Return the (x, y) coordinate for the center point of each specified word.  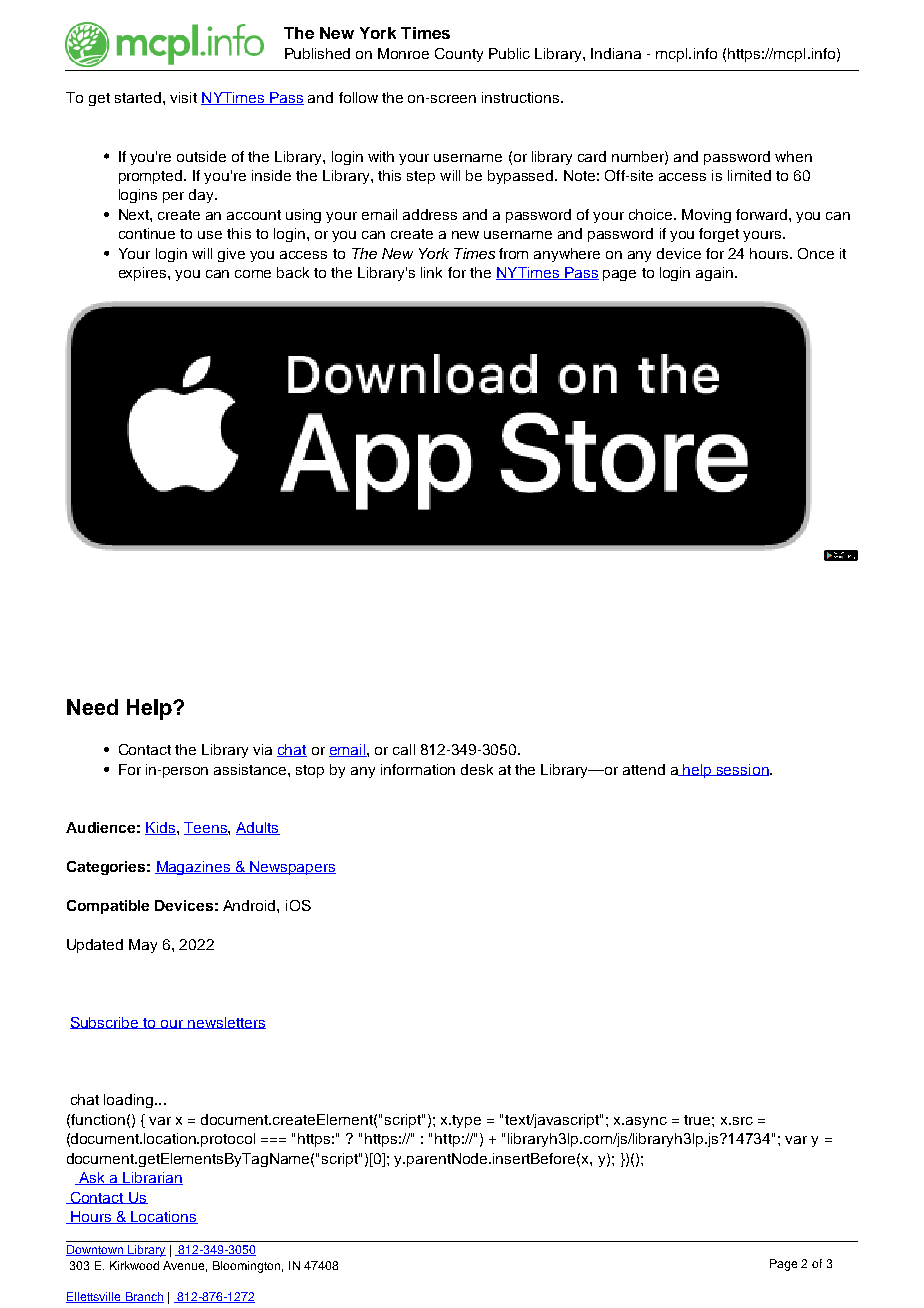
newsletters (226, 1023)
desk (477, 769)
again (716, 274)
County (459, 55)
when (793, 156)
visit (183, 97)
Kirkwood (134, 1265)
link (431, 272)
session (743, 770)
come (253, 274)
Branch (143, 1297)
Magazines (194, 868)
